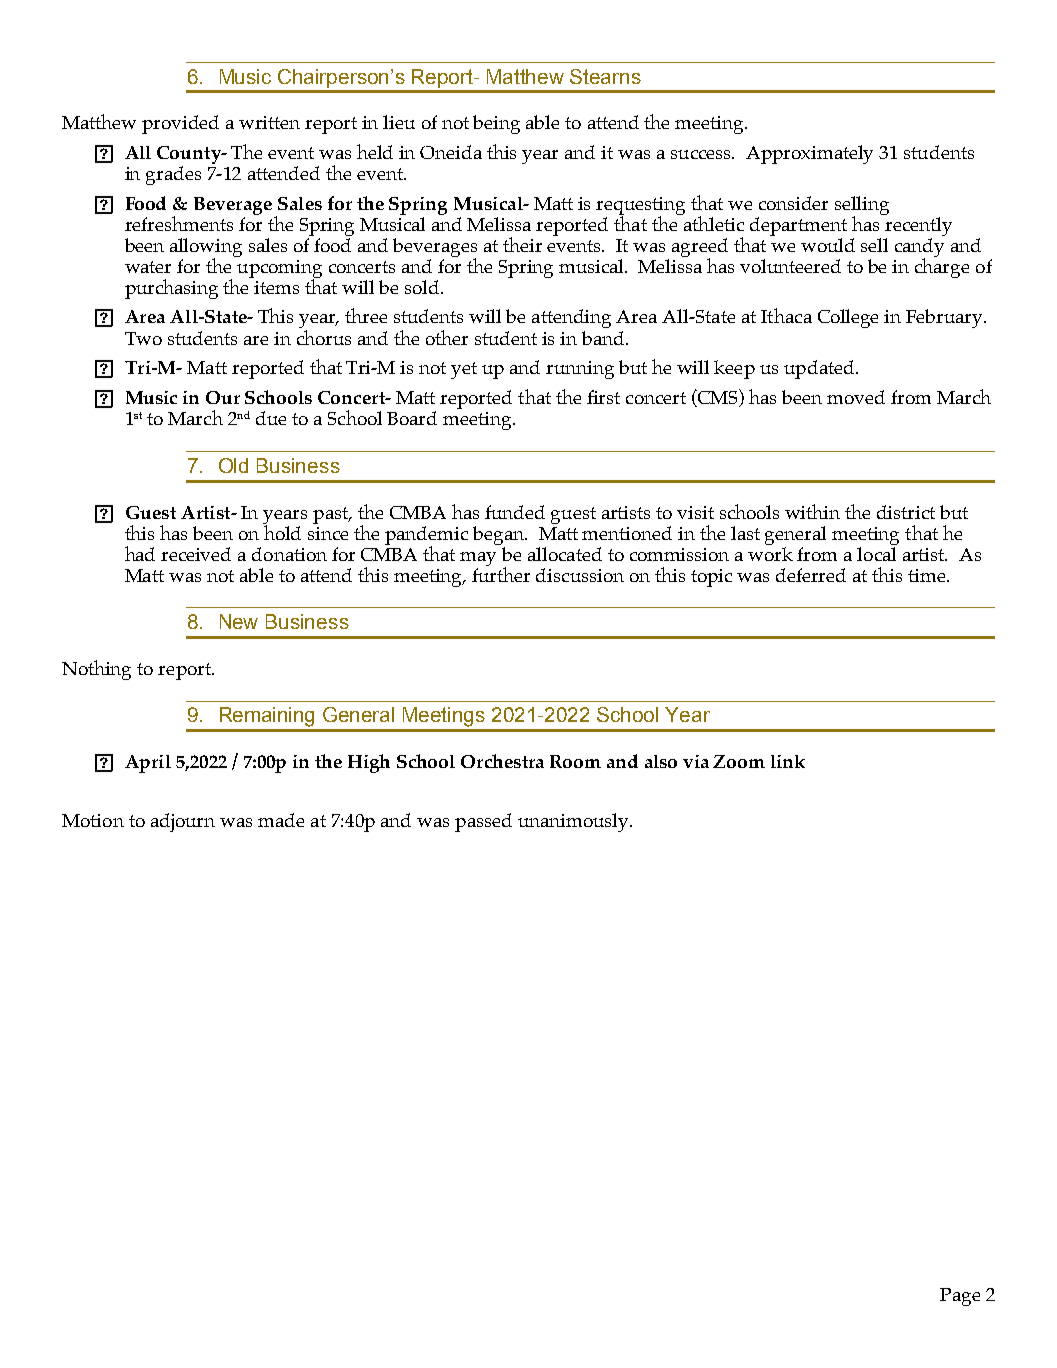 The image size is (1057, 1368). What do you see at coordinates (809, 154) in the page?
I see `Approximately` at bounding box center [809, 154].
